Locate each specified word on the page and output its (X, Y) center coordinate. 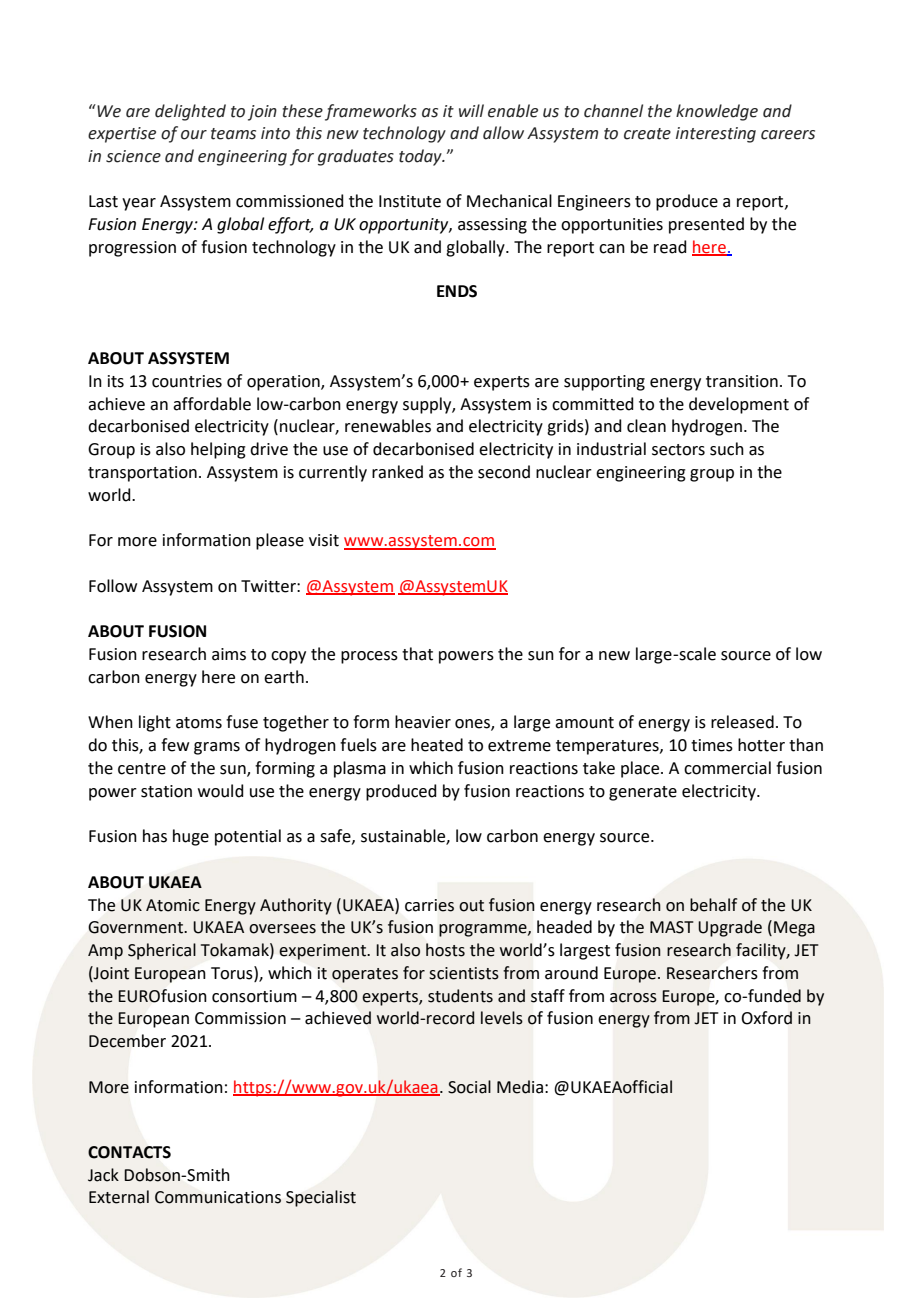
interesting (716, 135)
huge (191, 837)
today (421, 157)
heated (437, 745)
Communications (218, 1197)
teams (233, 134)
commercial (727, 768)
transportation (142, 474)
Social (469, 1087)
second (504, 472)
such (727, 449)
